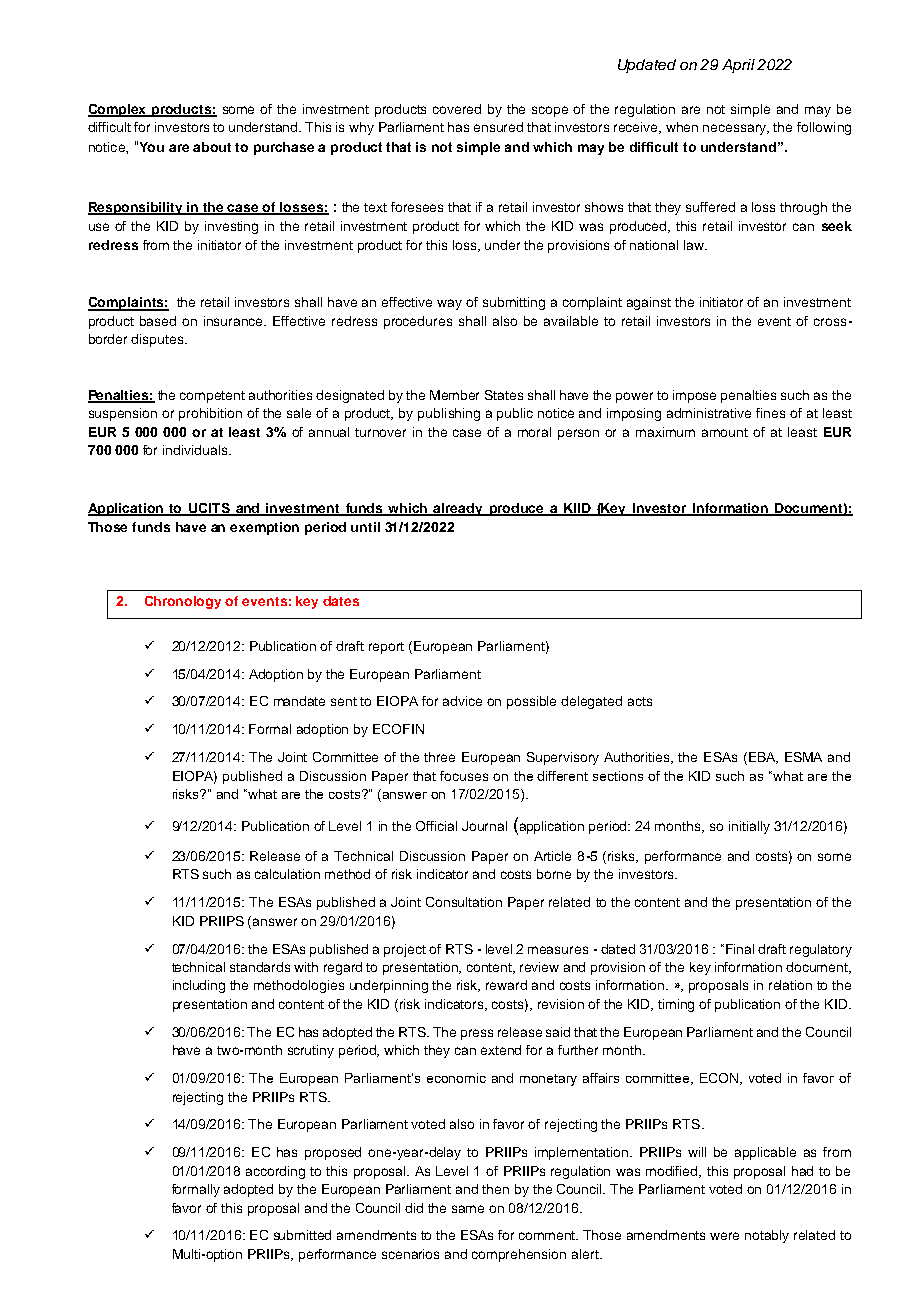 This image has height=1308, width=924. I want to click on necessary, so click(736, 129).
